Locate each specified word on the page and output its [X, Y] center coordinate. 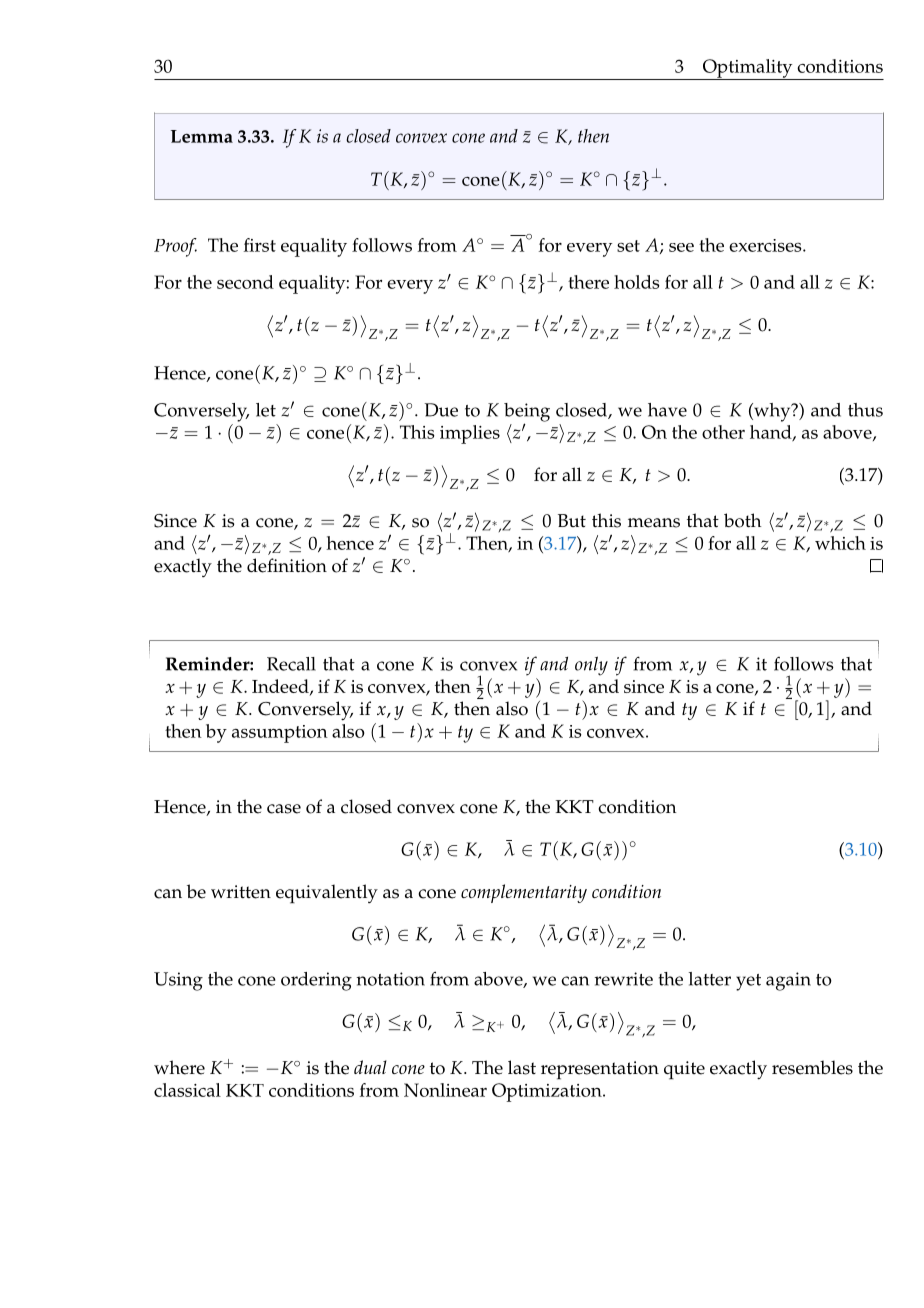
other [723, 432]
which [840, 543]
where [179, 1067]
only [591, 666]
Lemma [202, 136]
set [628, 246]
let [266, 410]
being [527, 413]
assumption [280, 734]
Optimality [747, 69]
